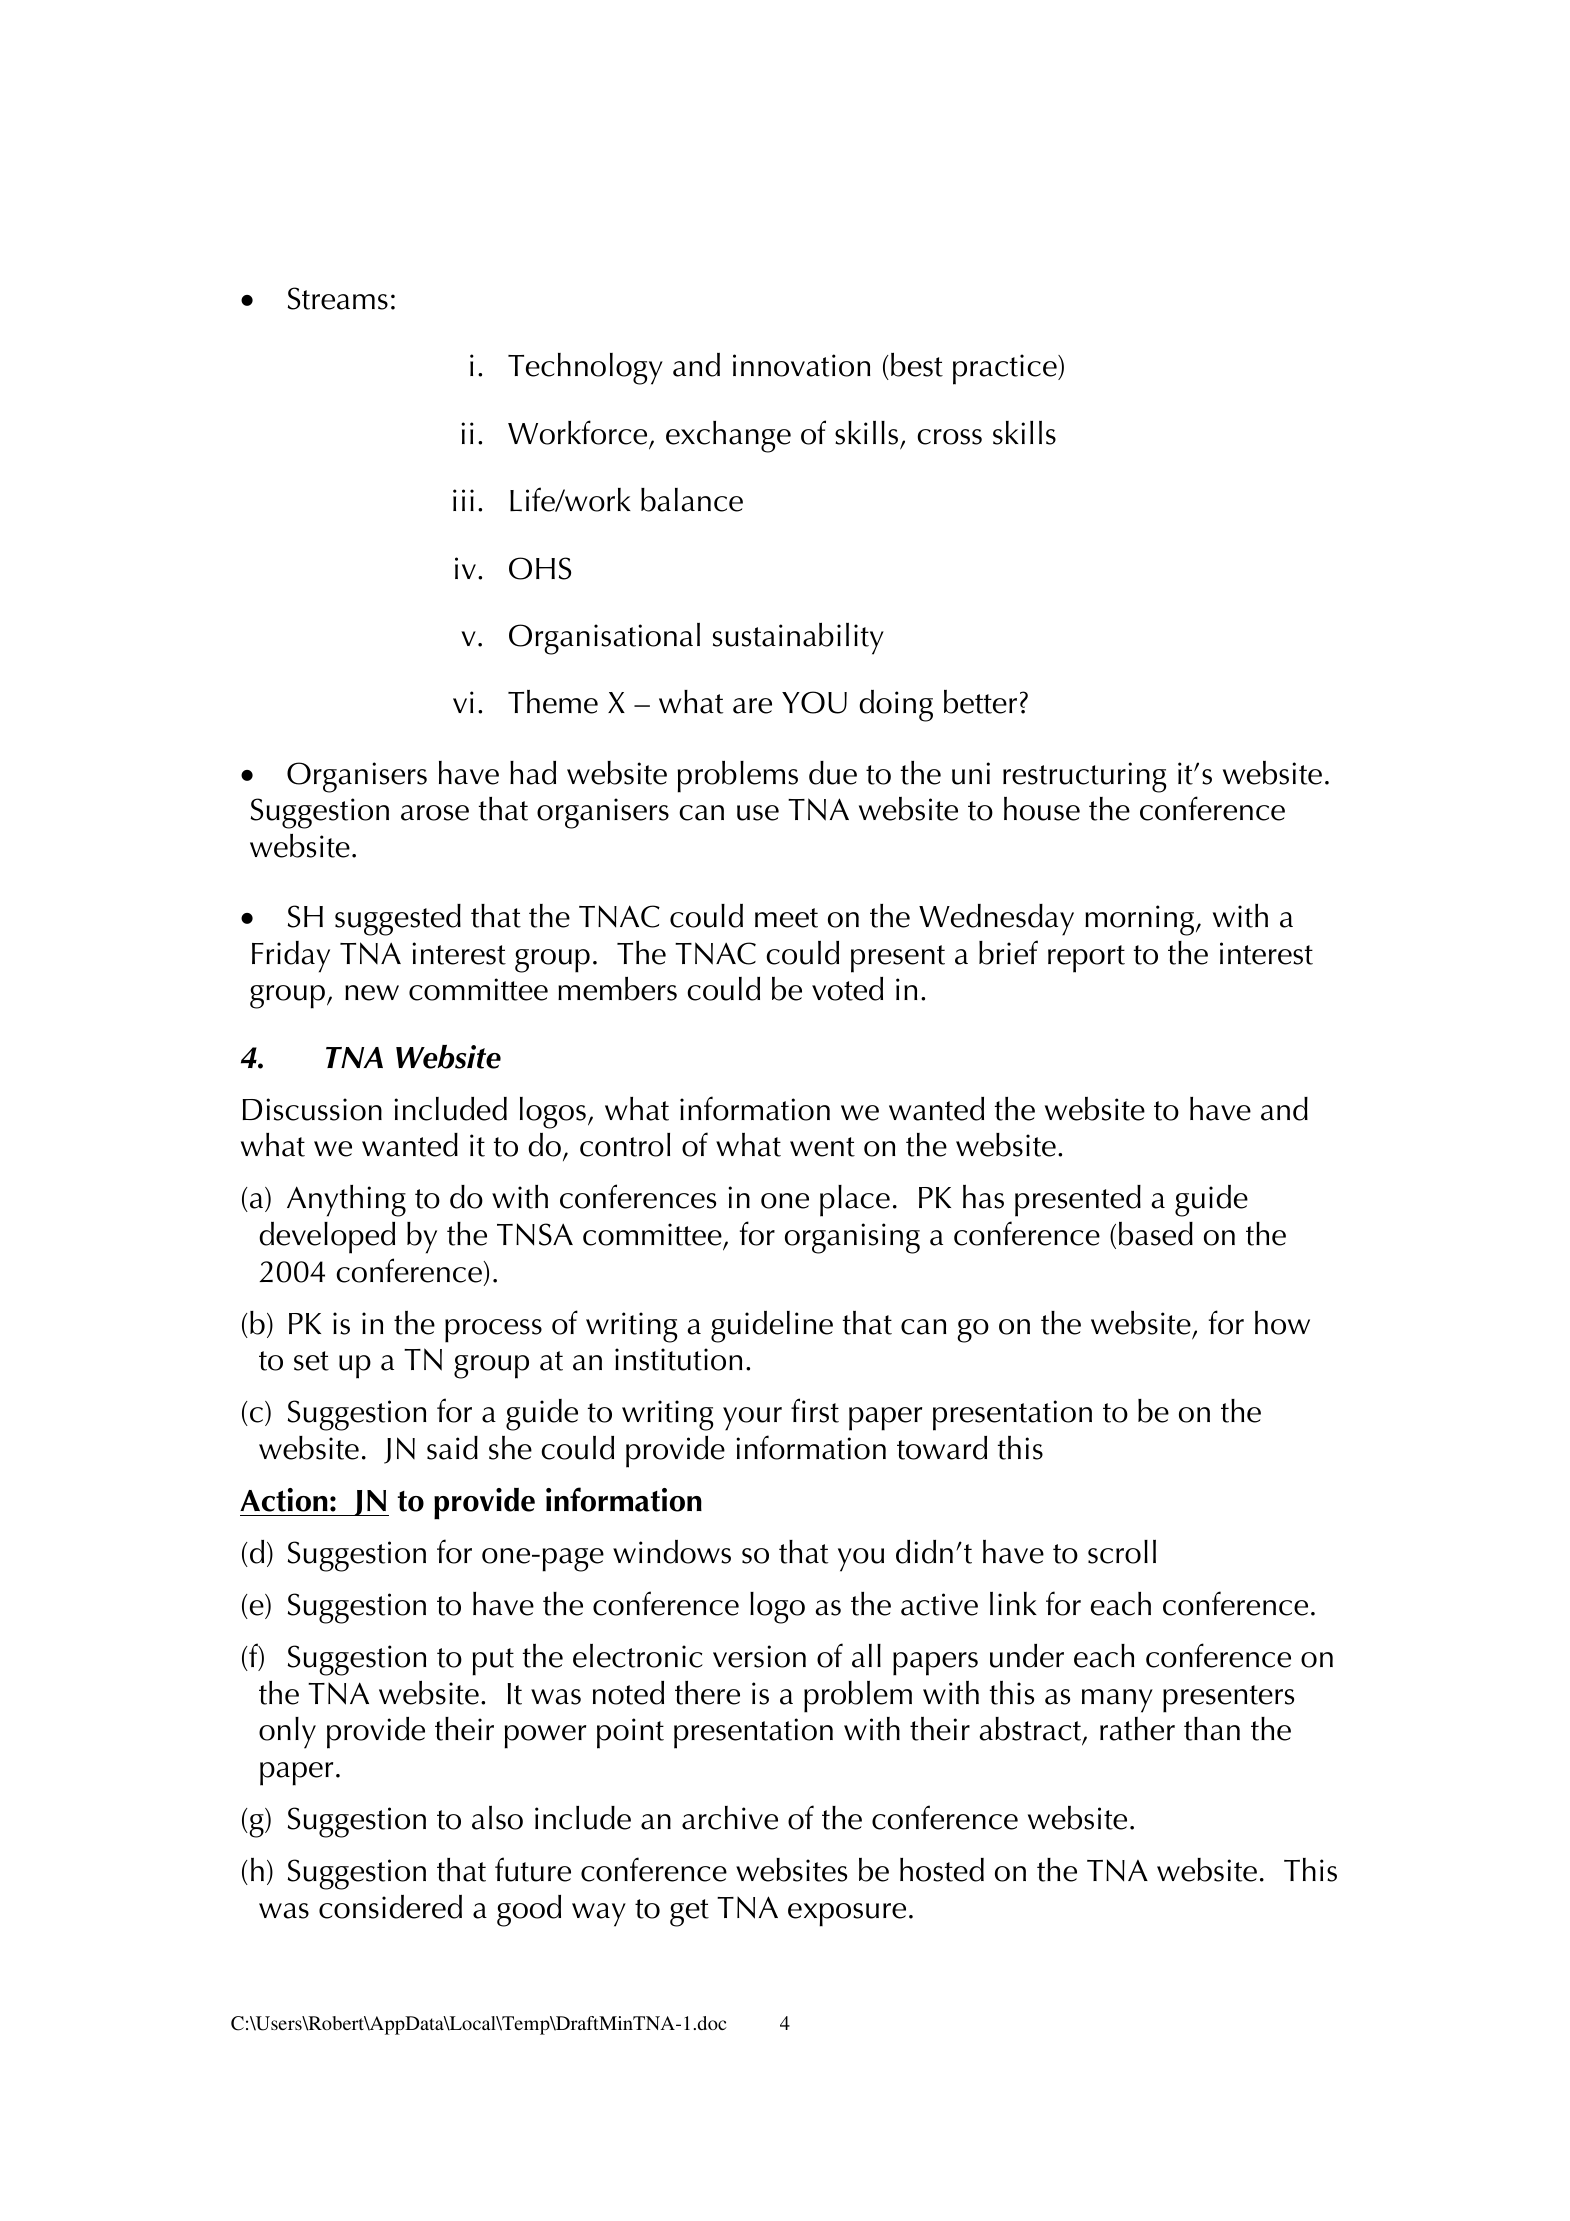 The image size is (1570, 2221). What do you see at coordinates (1282, 1323) in the image?
I see `how` at bounding box center [1282, 1323].
